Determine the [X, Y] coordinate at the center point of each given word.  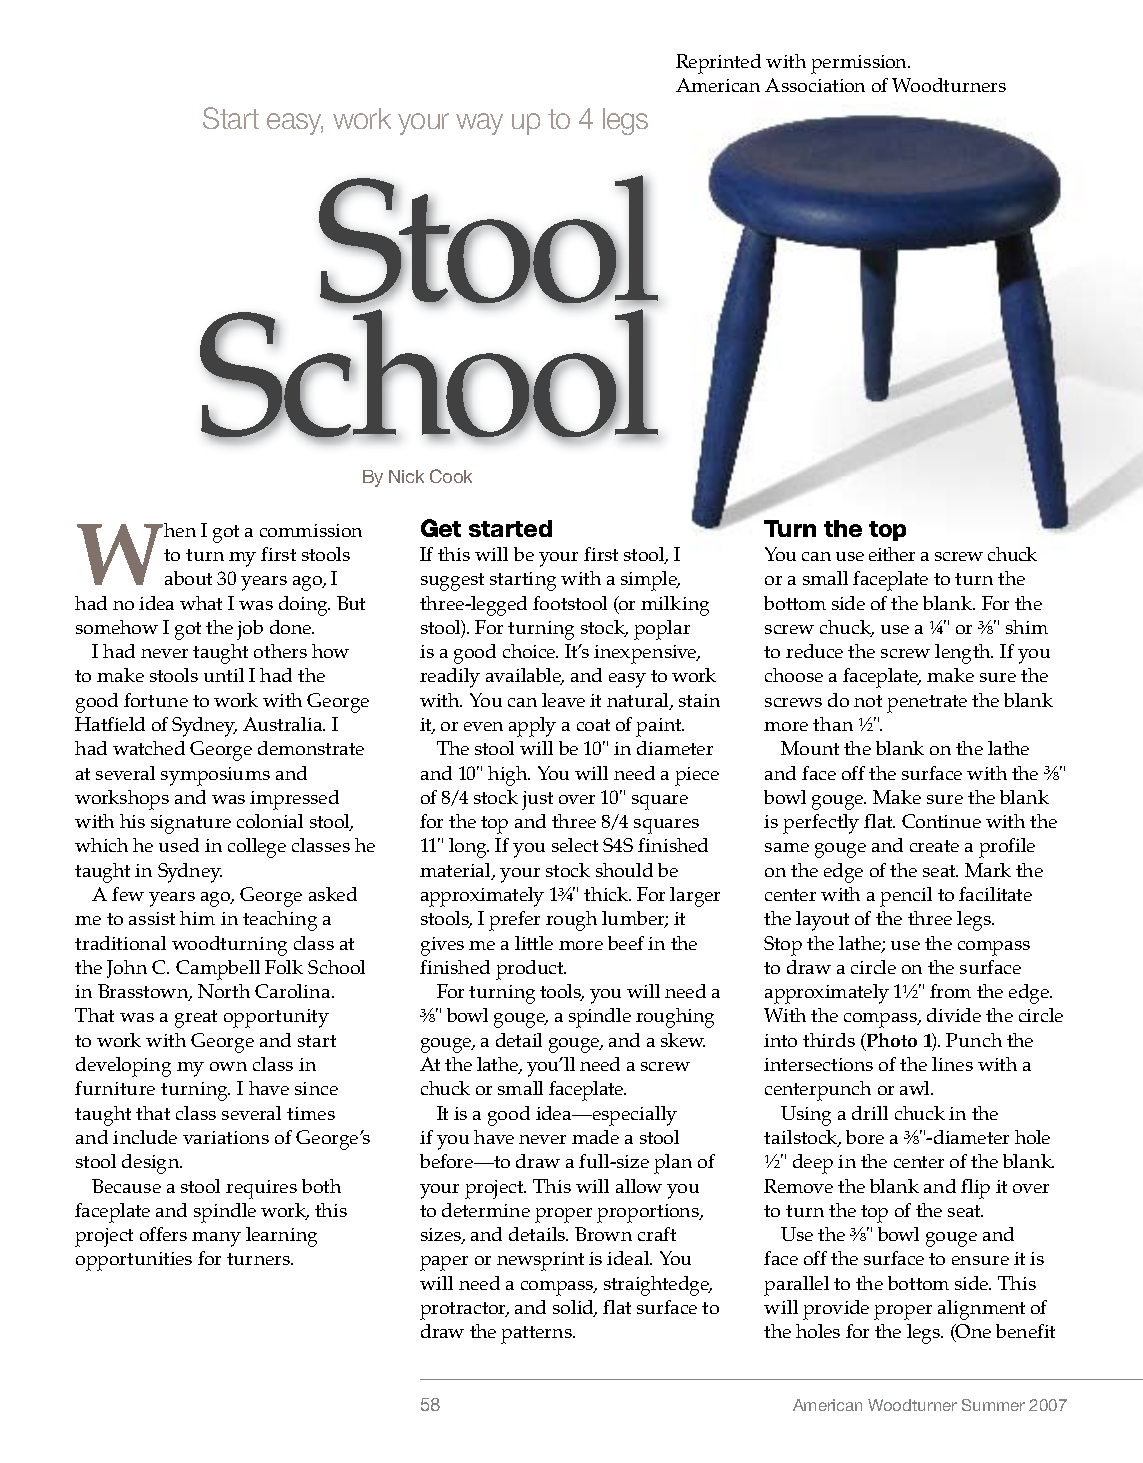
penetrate [927, 704]
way [479, 124]
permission [860, 64]
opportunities [134, 1261]
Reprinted [718, 64]
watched [149, 748]
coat [593, 725]
